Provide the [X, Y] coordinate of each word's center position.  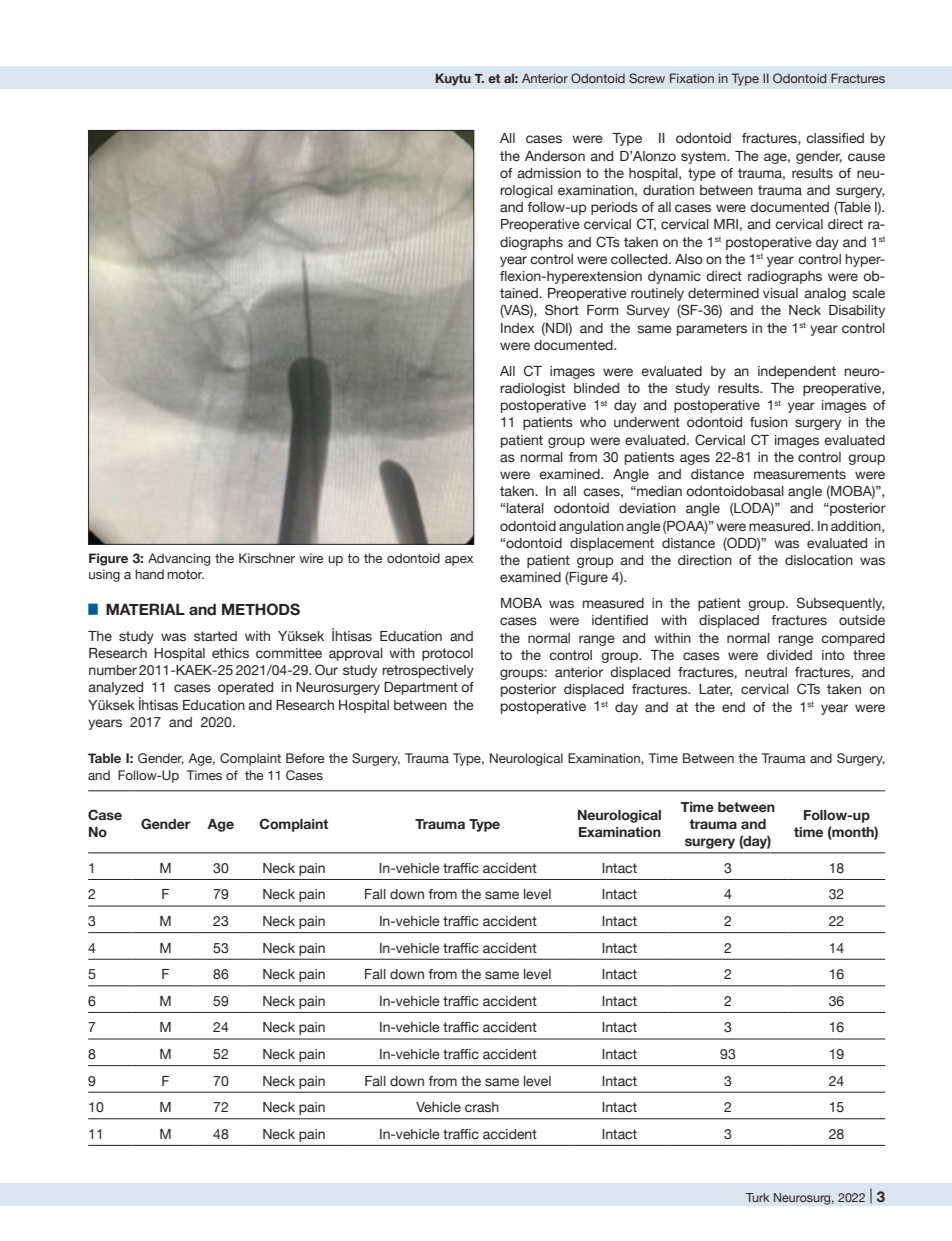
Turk [758, 1197]
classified [835, 138]
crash [482, 1107]
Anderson [555, 156]
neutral [766, 672]
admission [549, 173]
